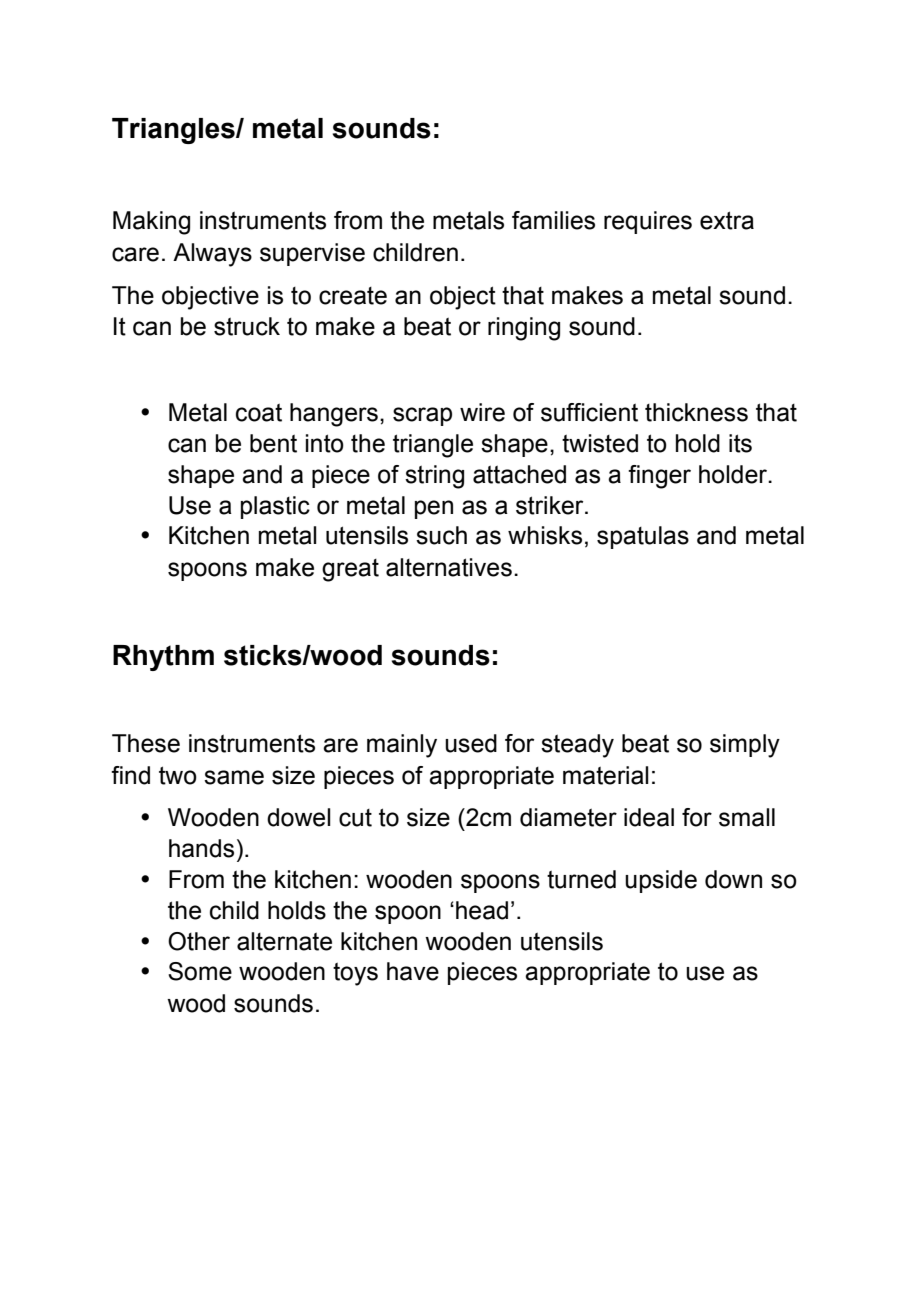 This document has height=1308, width=924. What do you see at coordinates (545, 535) in the document?
I see `whisks` at bounding box center [545, 535].
